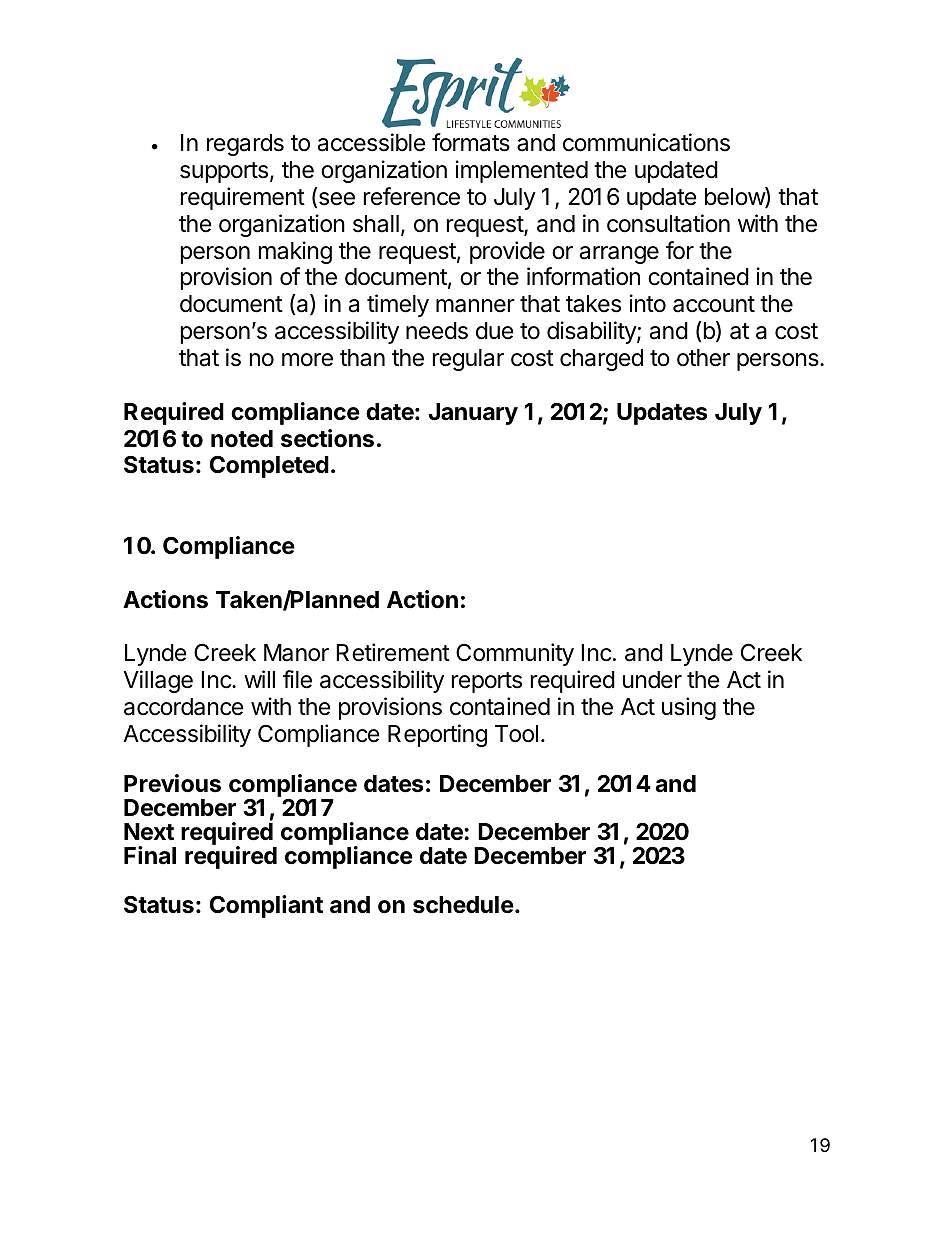  Describe the element at coordinates (652, 680) in the screenshot. I see `under` at that location.
